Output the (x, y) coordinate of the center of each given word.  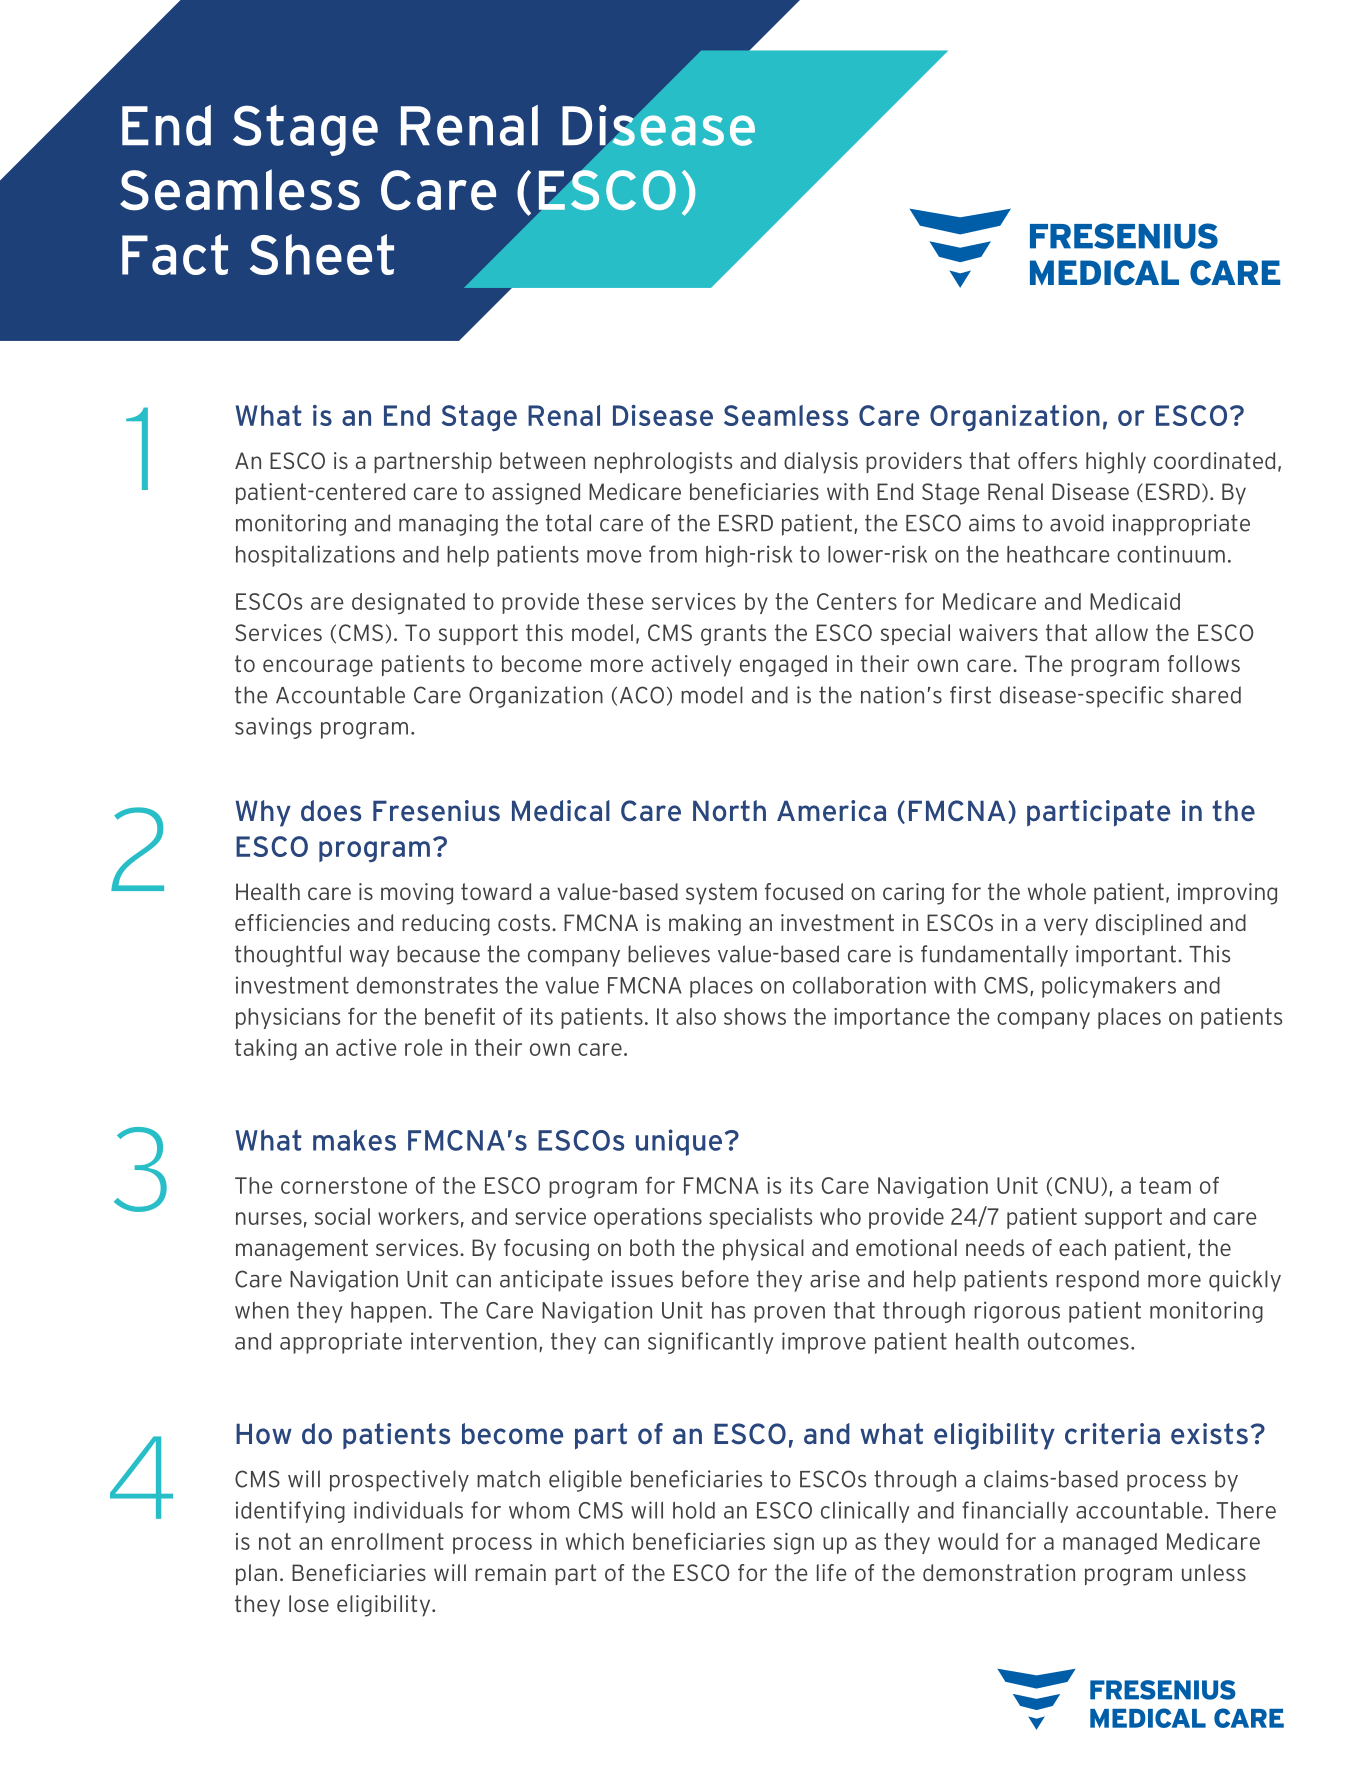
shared (1206, 695)
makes (354, 1140)
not (275, 1541)
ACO (642, 695)
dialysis (821, 463)
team (1165, 1185)
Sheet (322, 254)
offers (1047, 460)
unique (679, 1142)
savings (273, 728)
